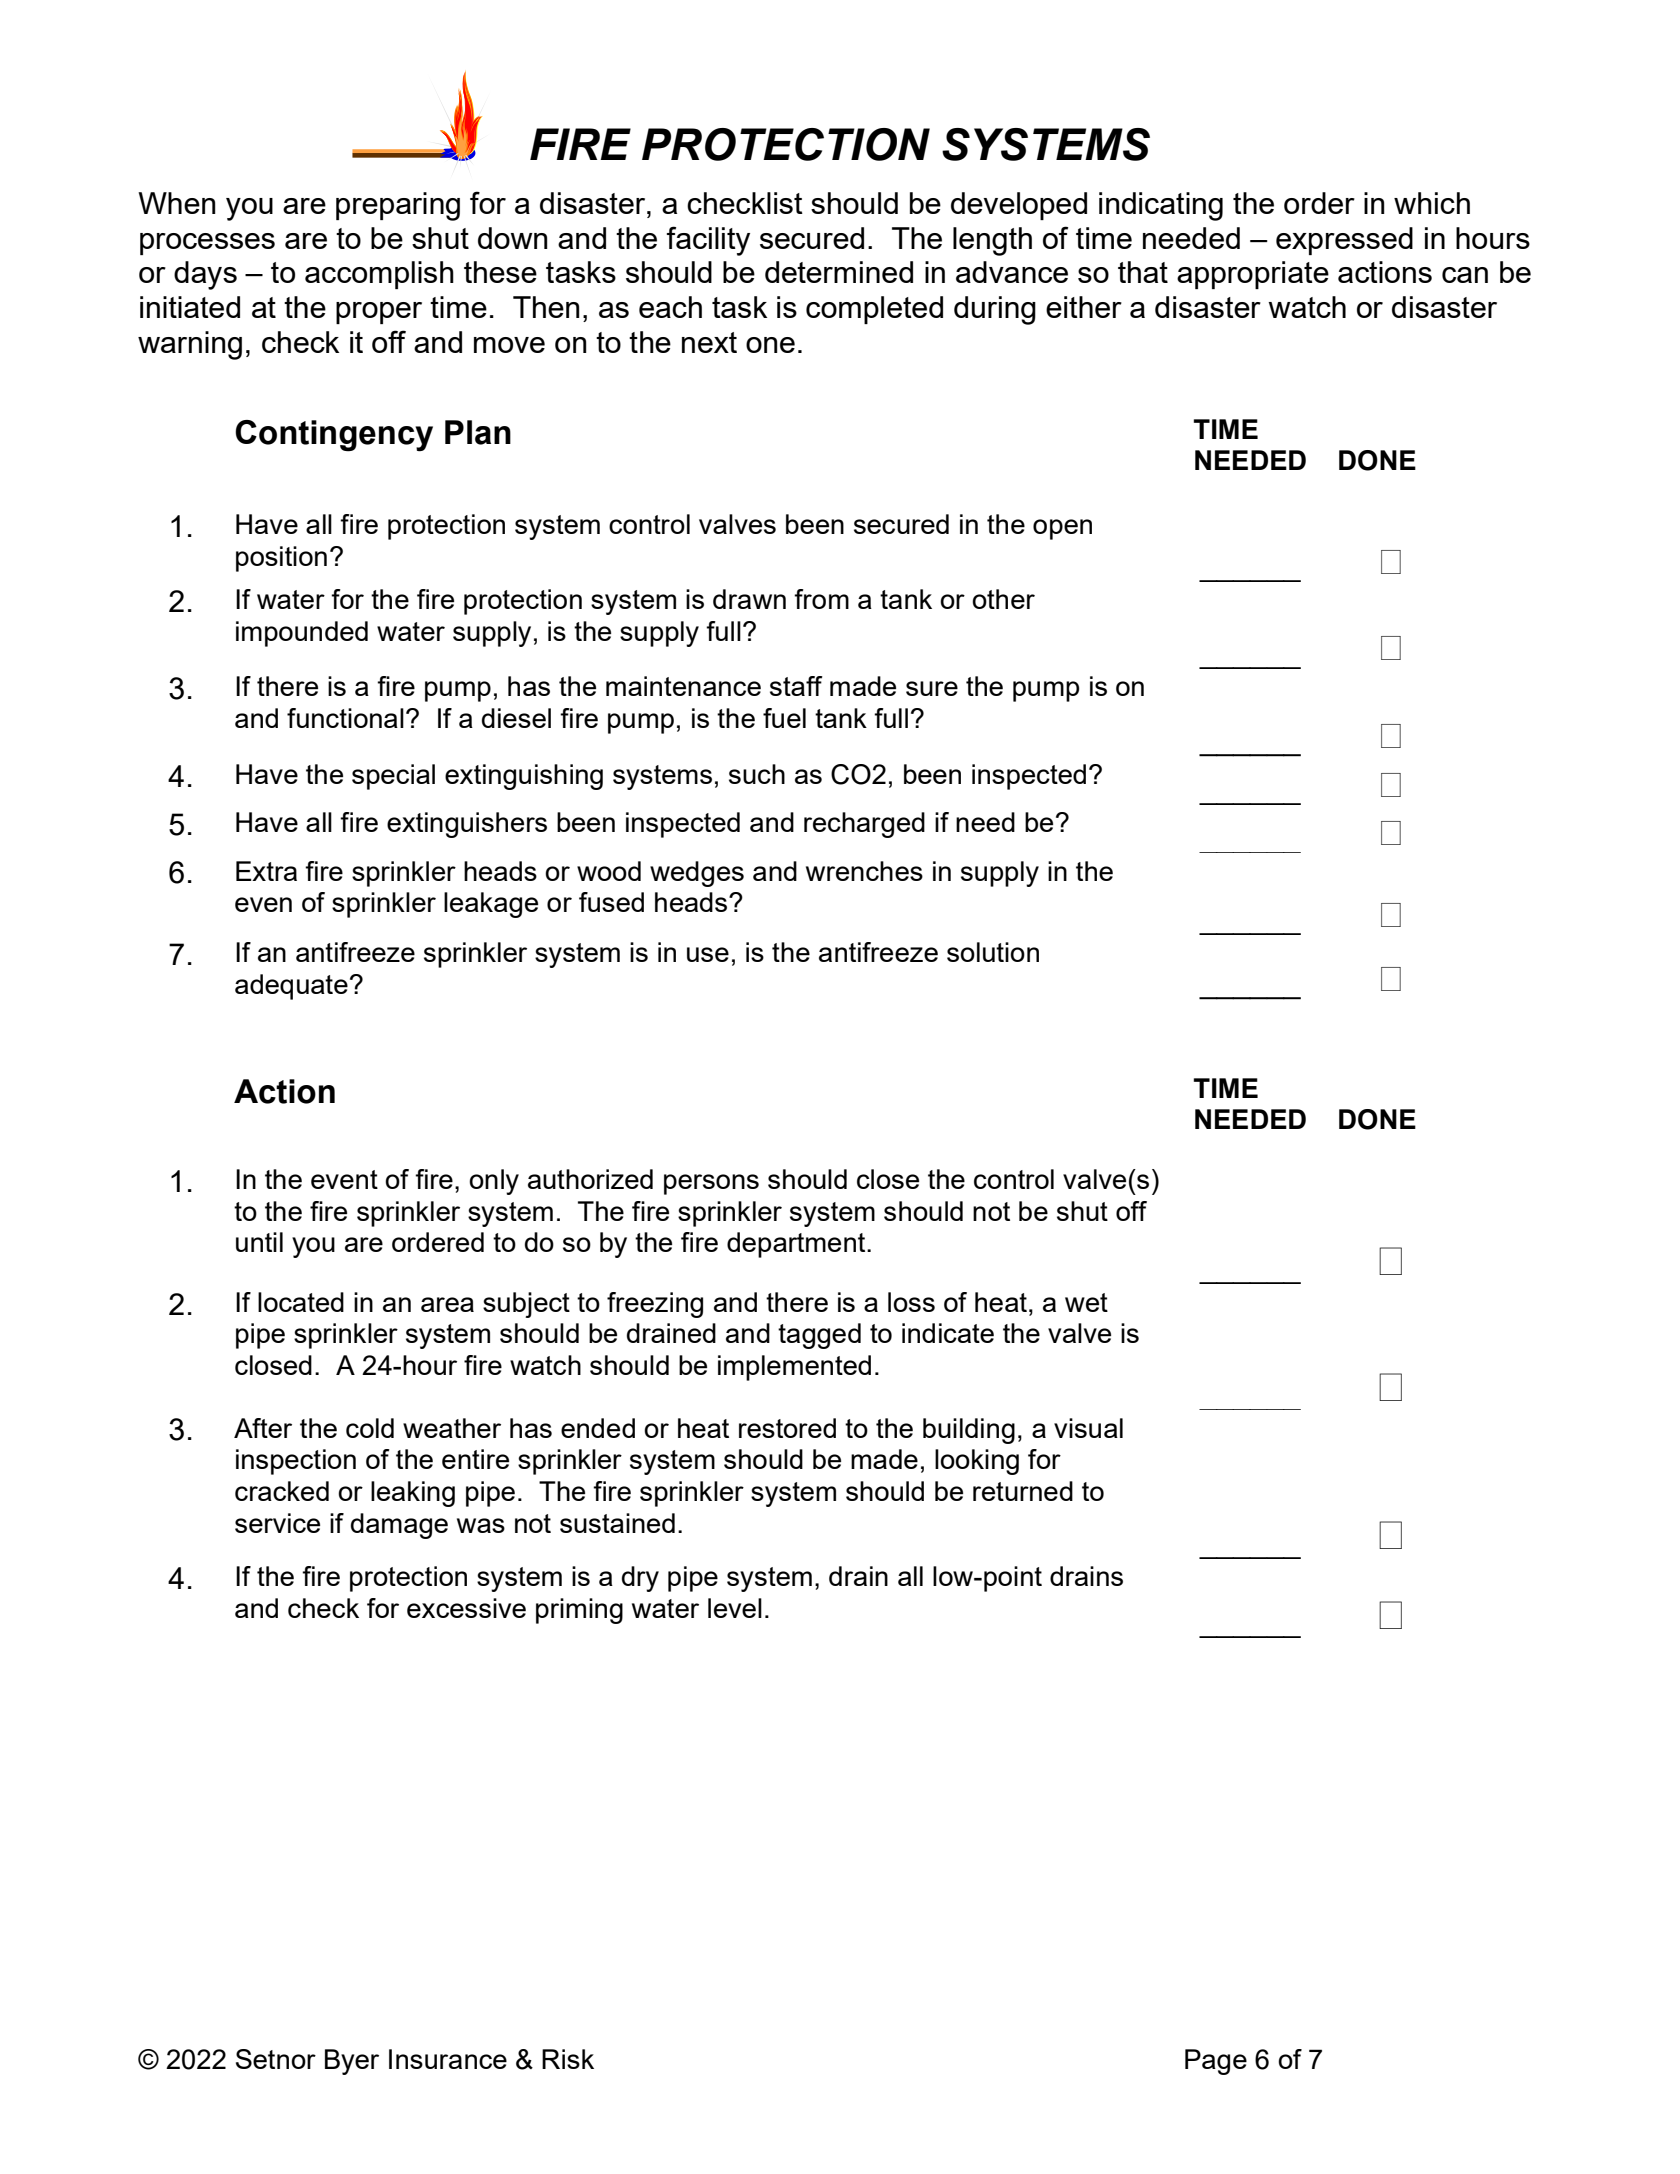 This screenshot has height=2174, width=1680. Describe the element at coordinates (711, 1184) in the screenshot. I see `persons` at that location.
